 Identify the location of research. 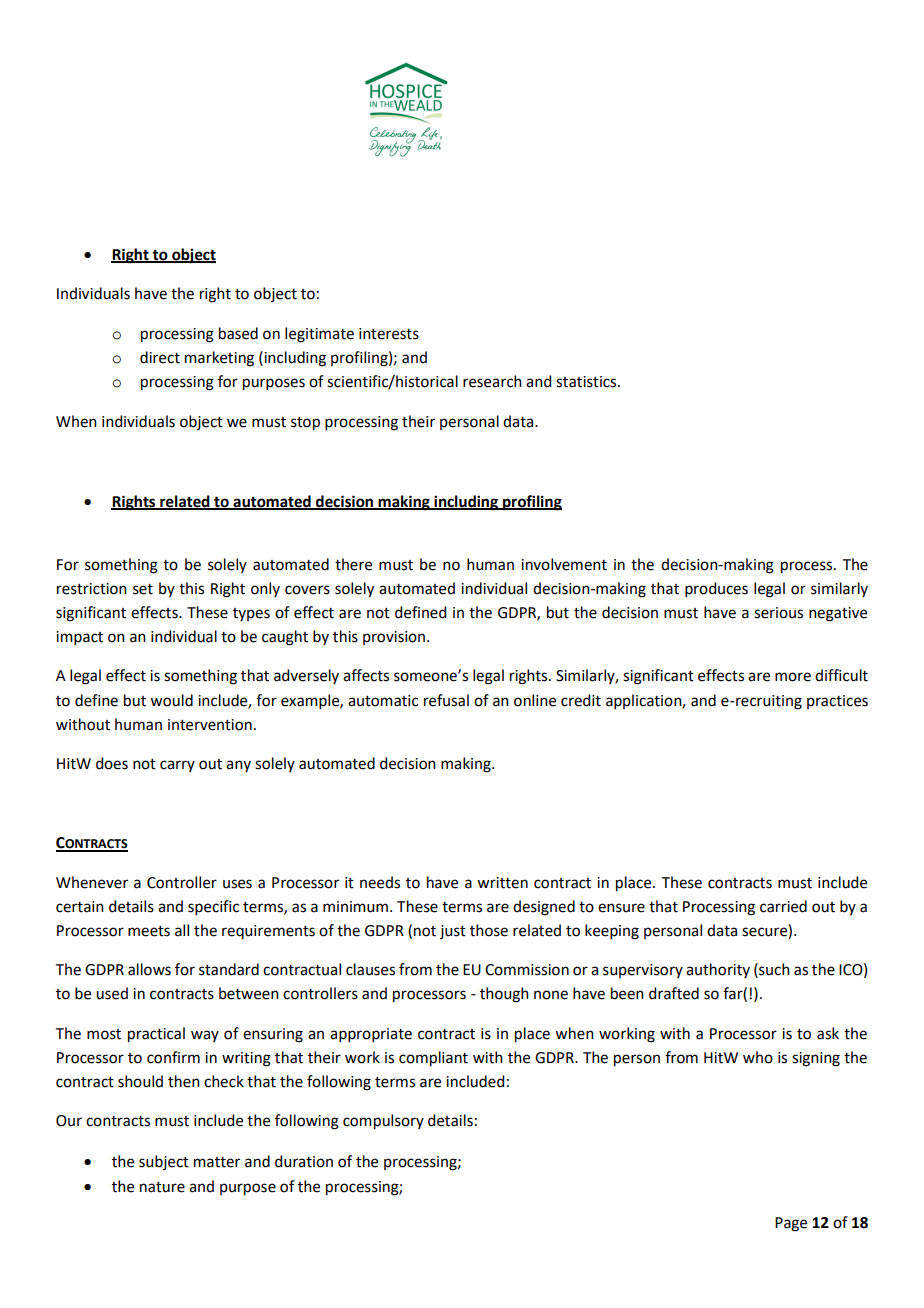
(492, 381).
